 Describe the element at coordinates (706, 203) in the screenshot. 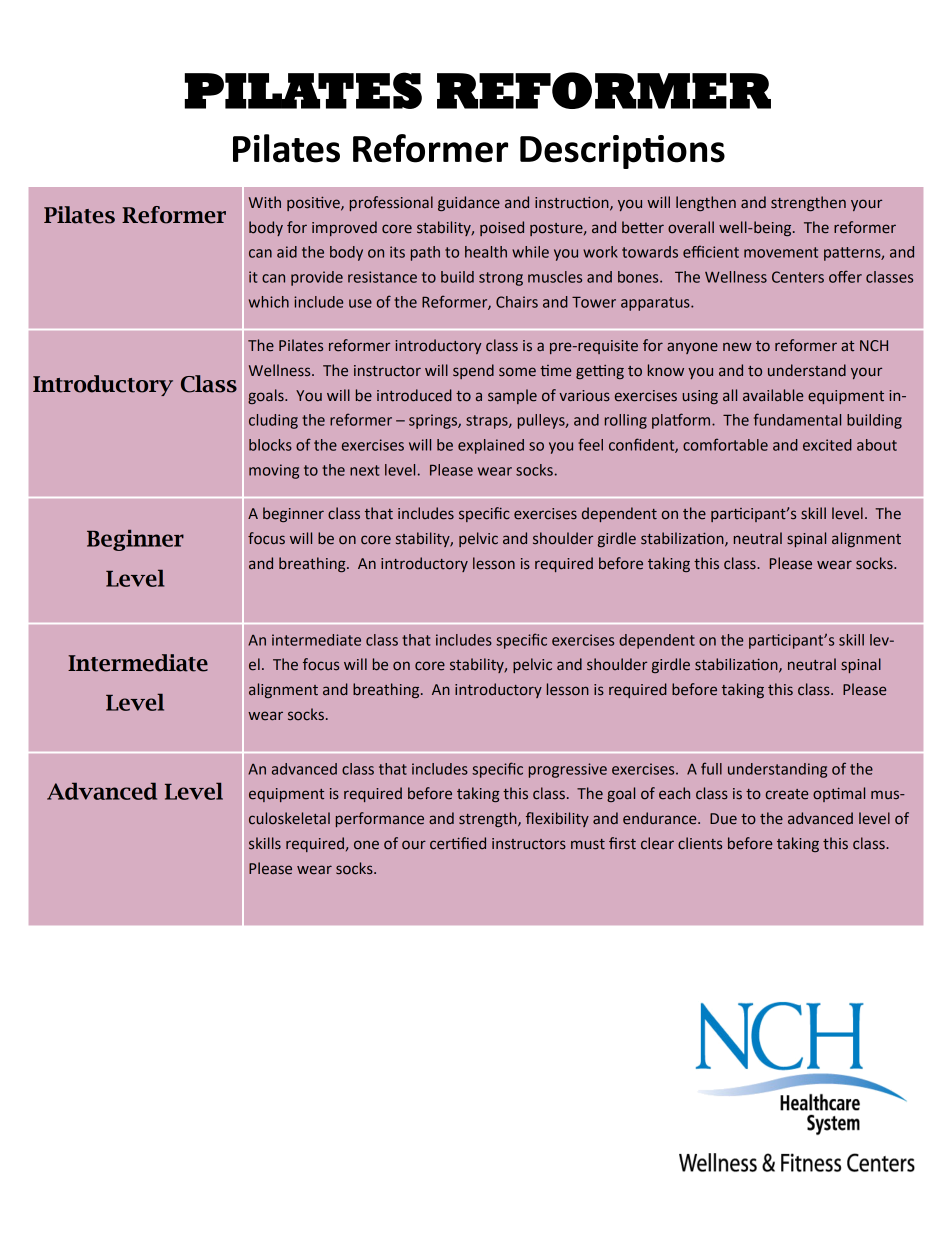

I see `lengthen` at that location.
